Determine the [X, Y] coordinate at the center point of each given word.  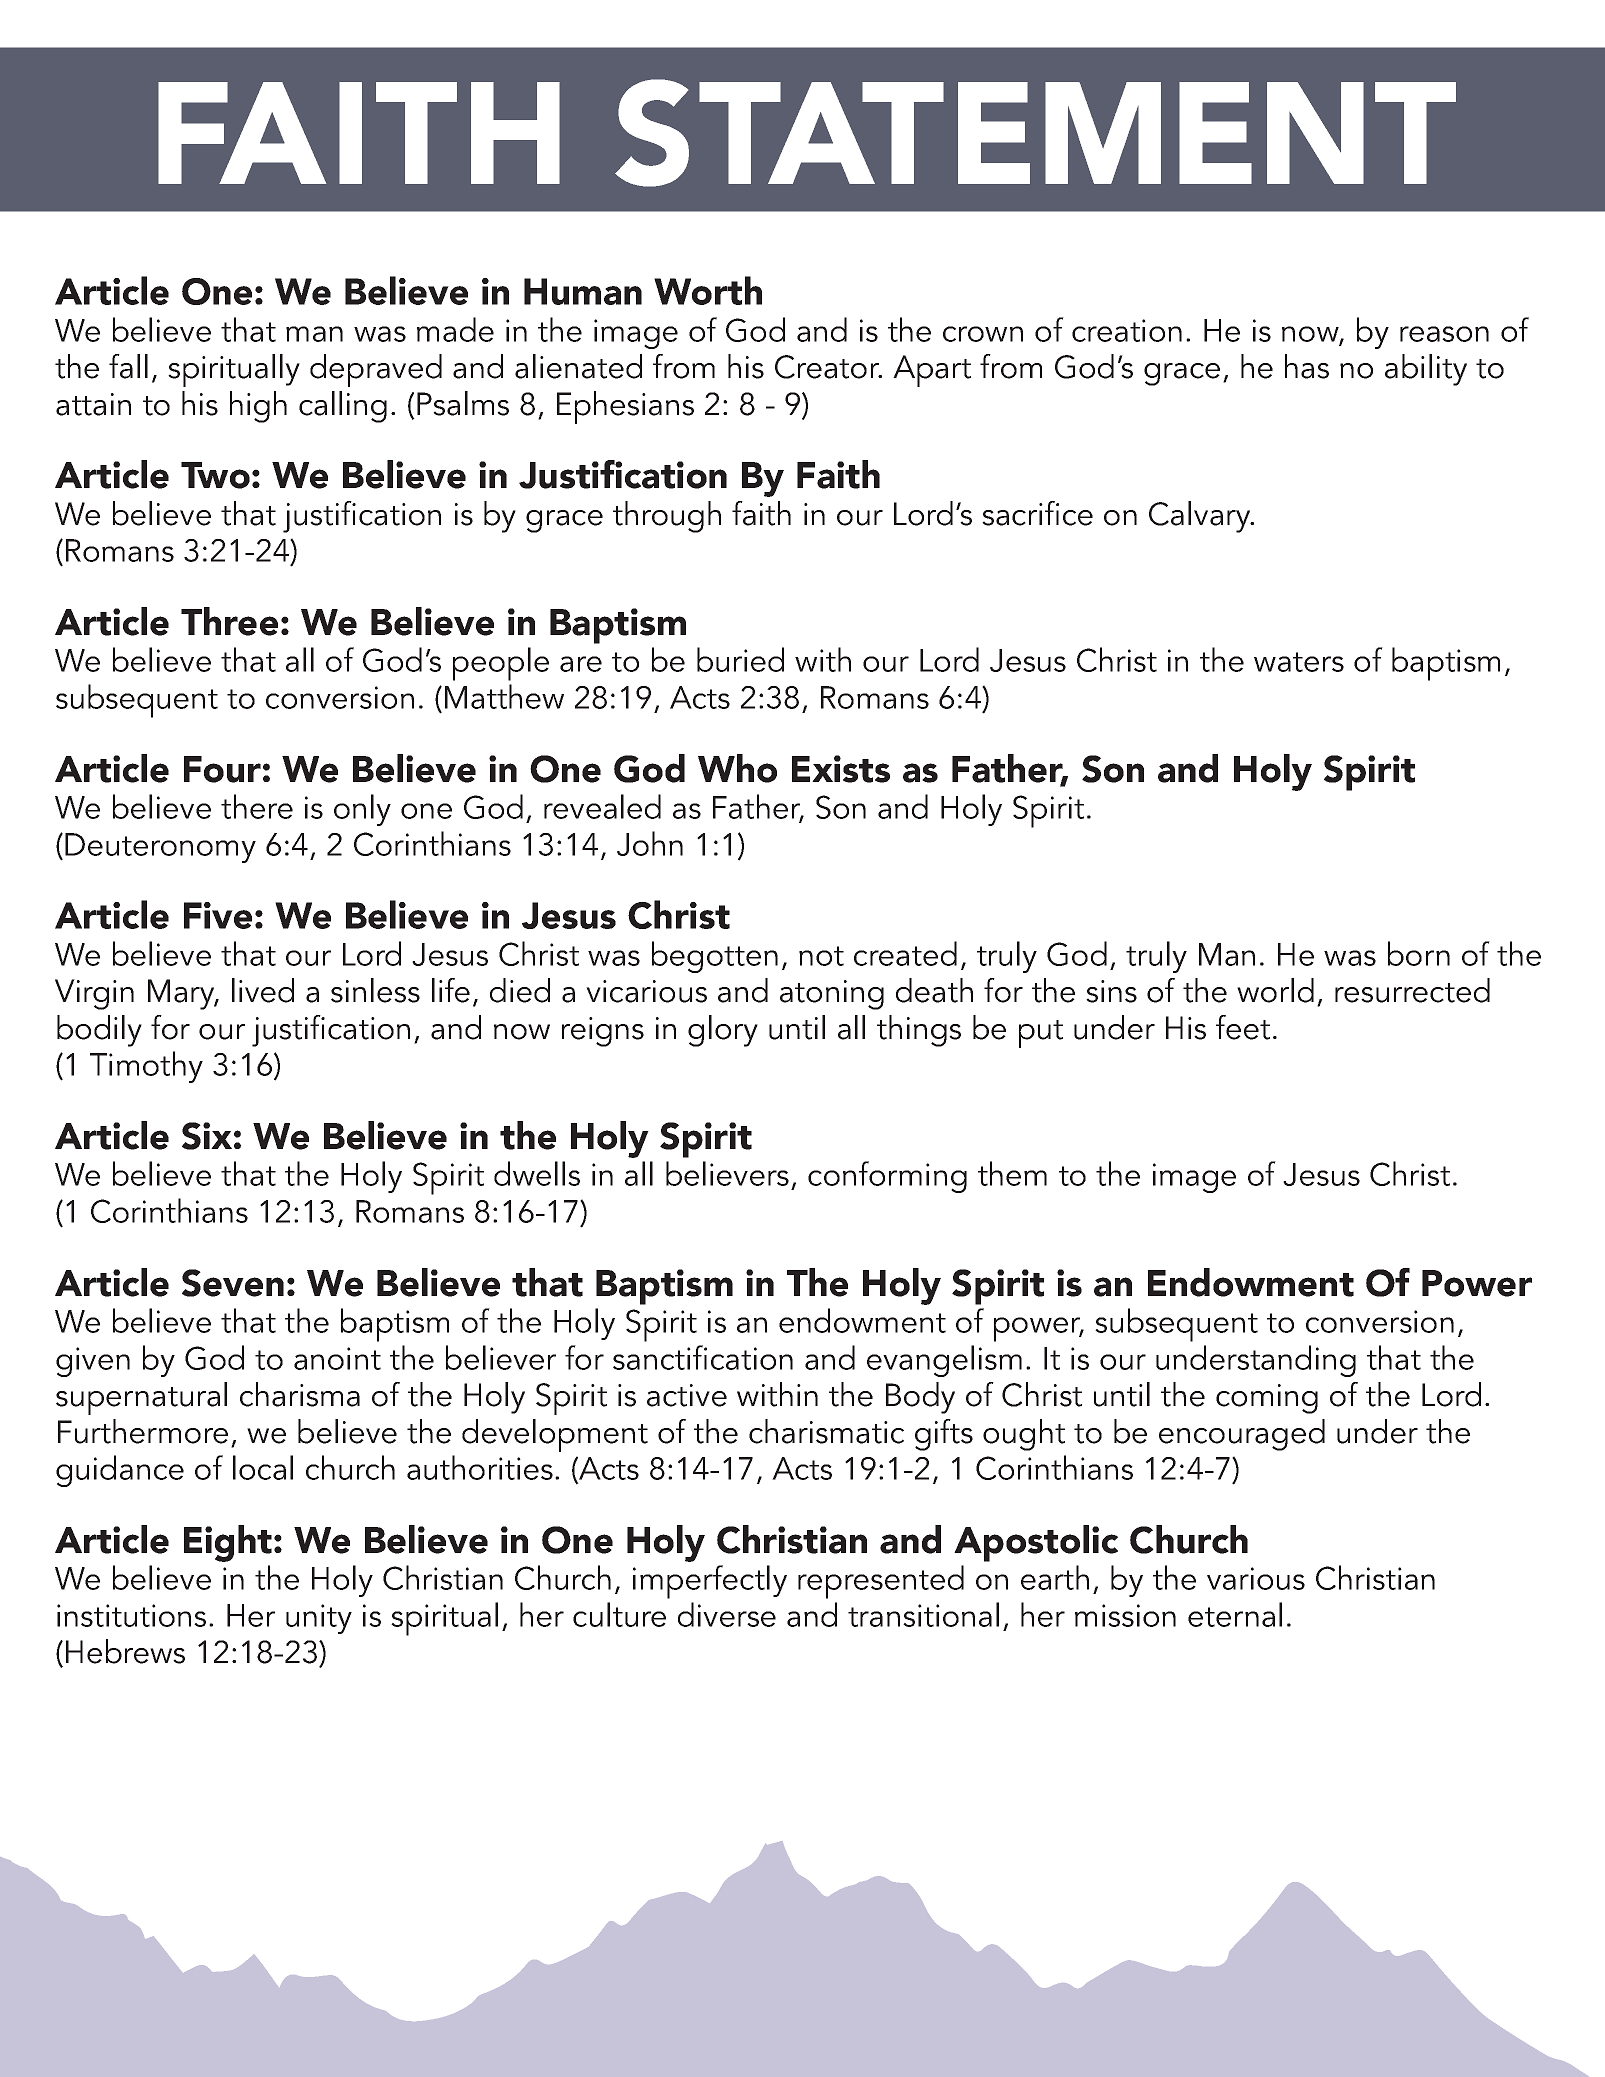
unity [319, 1619]
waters [1299, 662]
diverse [727, 1614]
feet [1243, 1027]
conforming [887, 1177]
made [455, 329]
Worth [708, 290]
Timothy [146, 1067]
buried [740, 659]
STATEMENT [1035, 133]
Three [229, 621]
